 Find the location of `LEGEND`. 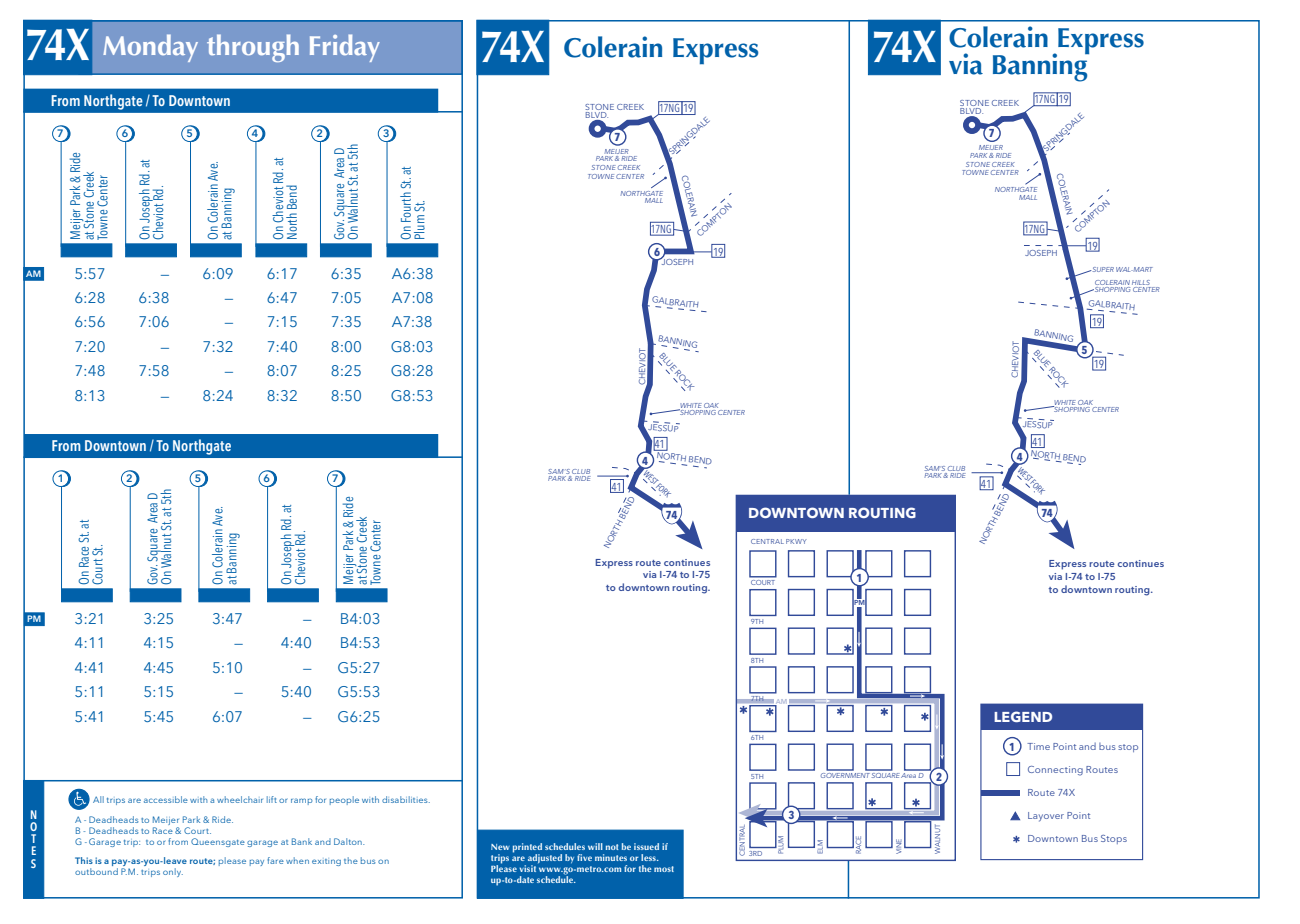

LEGEND is located at coordinates (1023, 716).
